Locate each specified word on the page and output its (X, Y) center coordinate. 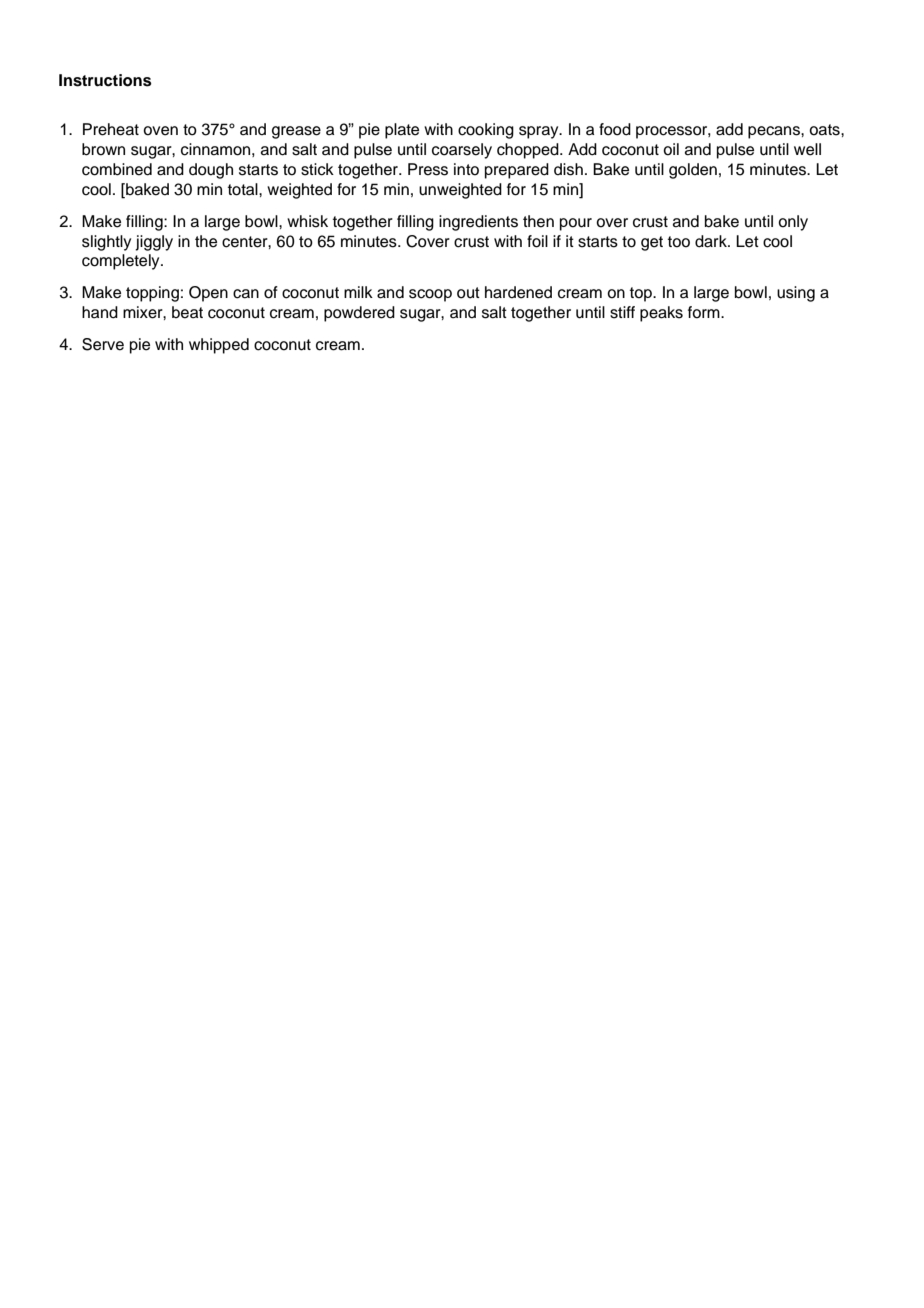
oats (825, 130)
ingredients (478, 223)
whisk (307, 221)
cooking (486, 131)
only (793, 223)
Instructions (105, 80)
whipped (219, 346)
